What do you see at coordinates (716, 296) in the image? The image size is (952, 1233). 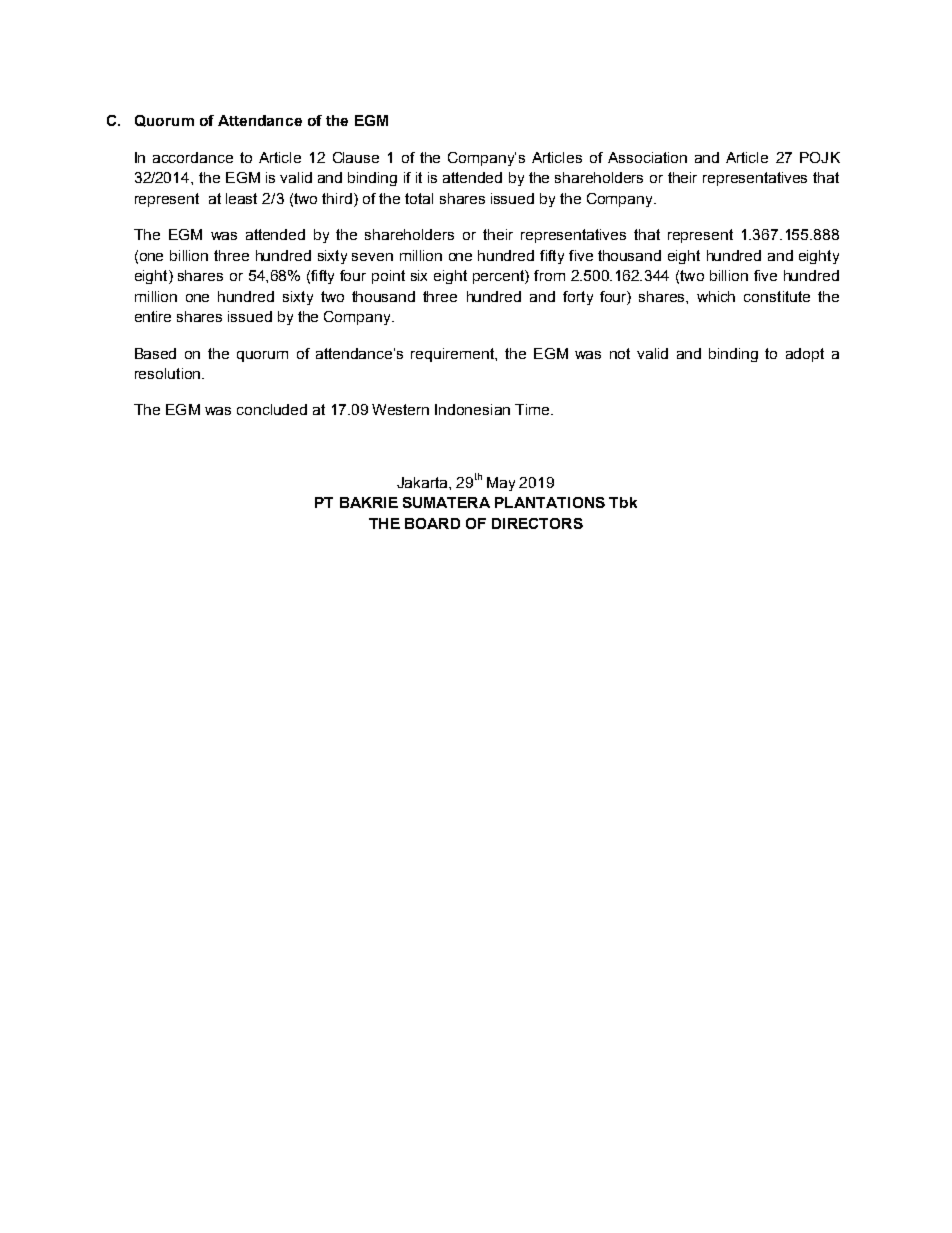 I see `which` at bounding box center [716, 296].
